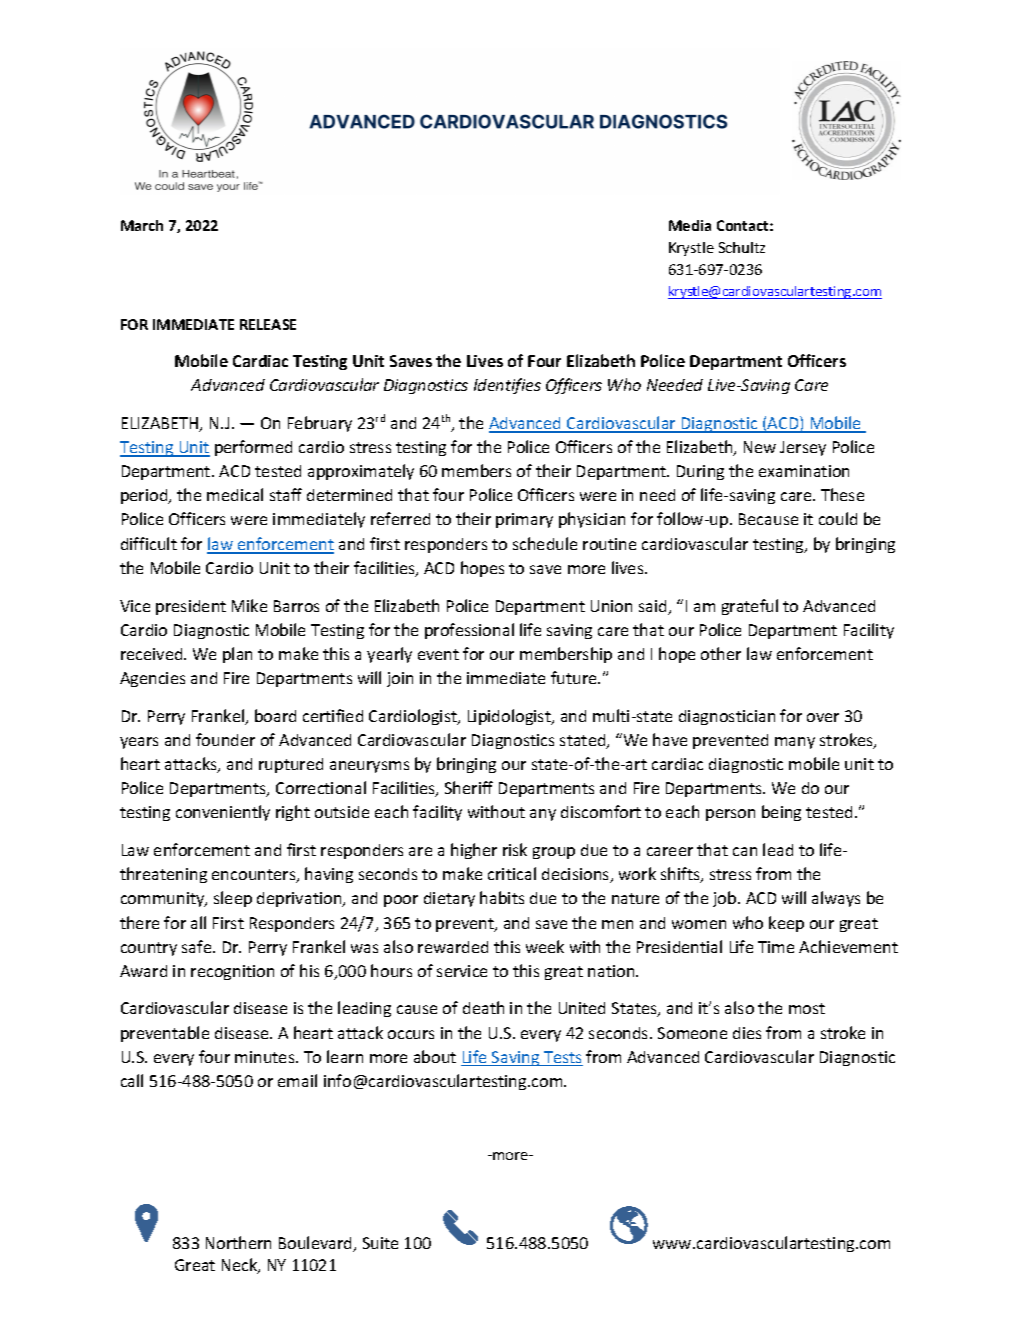 The image size is (1021, 1322). I want to click on Suite, so click(380, 1243).
